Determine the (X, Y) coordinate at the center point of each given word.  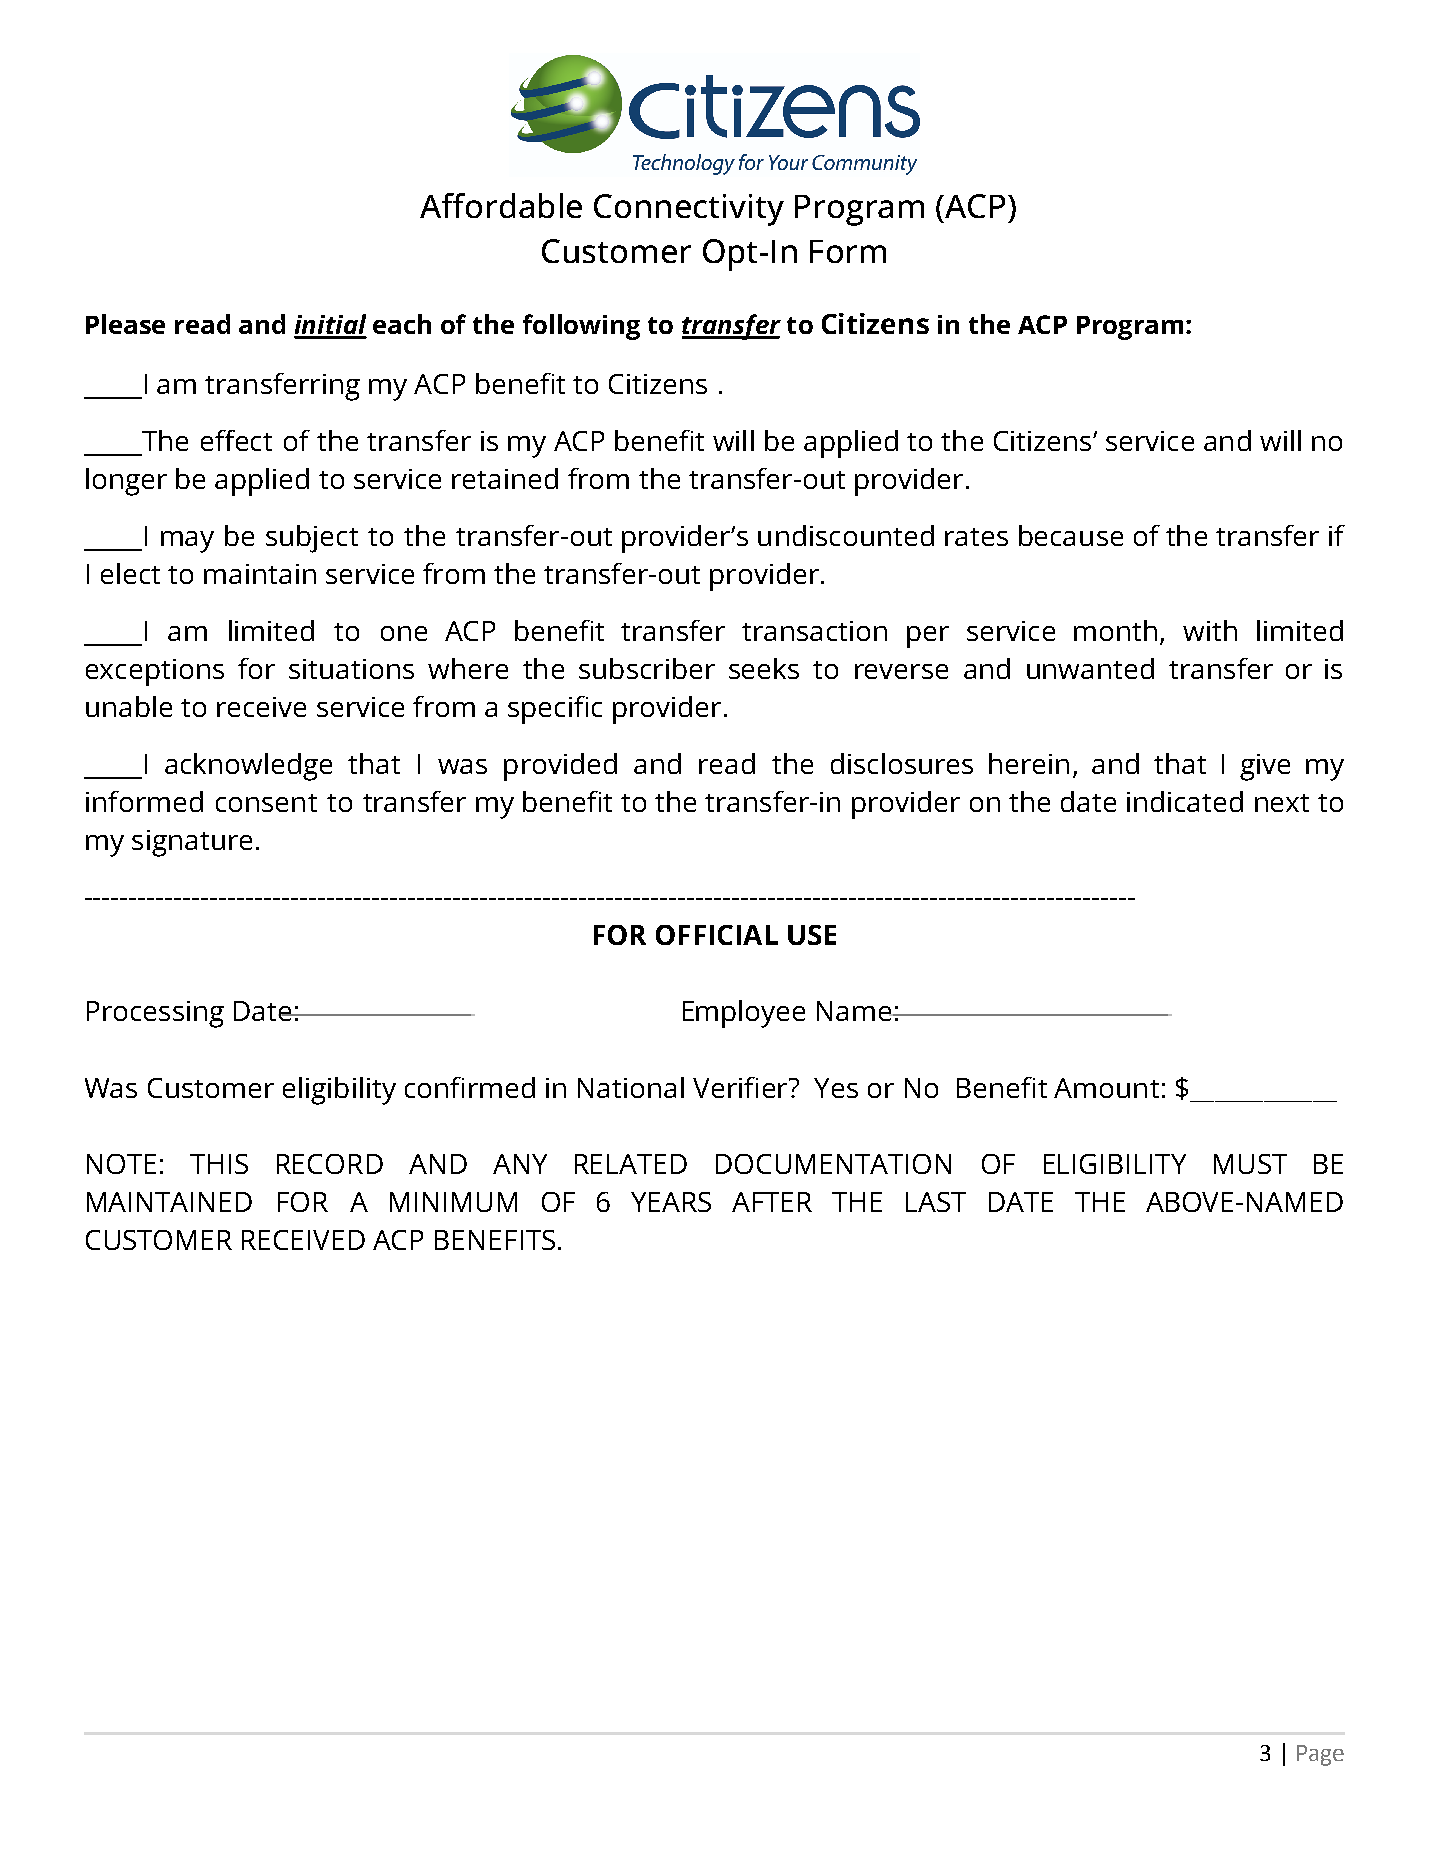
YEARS (671, 1202)
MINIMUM (453, 1202)
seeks (764, 668)
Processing (155, 1014)
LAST (936, 1202)
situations (351, 669)
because (1071, 535)
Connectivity (689, 210)
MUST (1250, 1164)
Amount (1106, 1088)
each (402, 324)
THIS (219, 1164)
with (1210, 630)
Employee (744, 1014)
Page (1320, 1755)
